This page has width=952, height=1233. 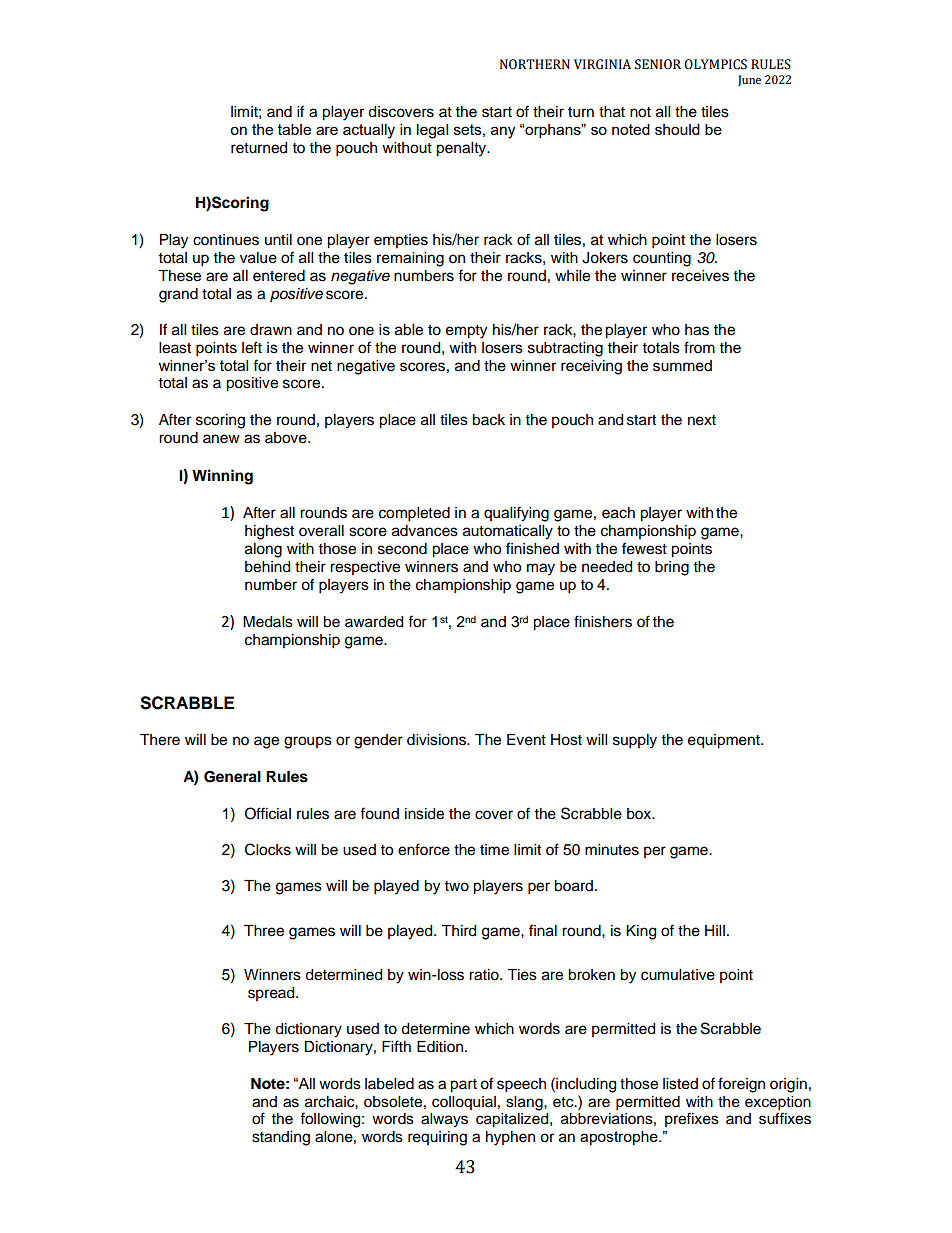 I want to click on any, so click(x=503, y=132).
